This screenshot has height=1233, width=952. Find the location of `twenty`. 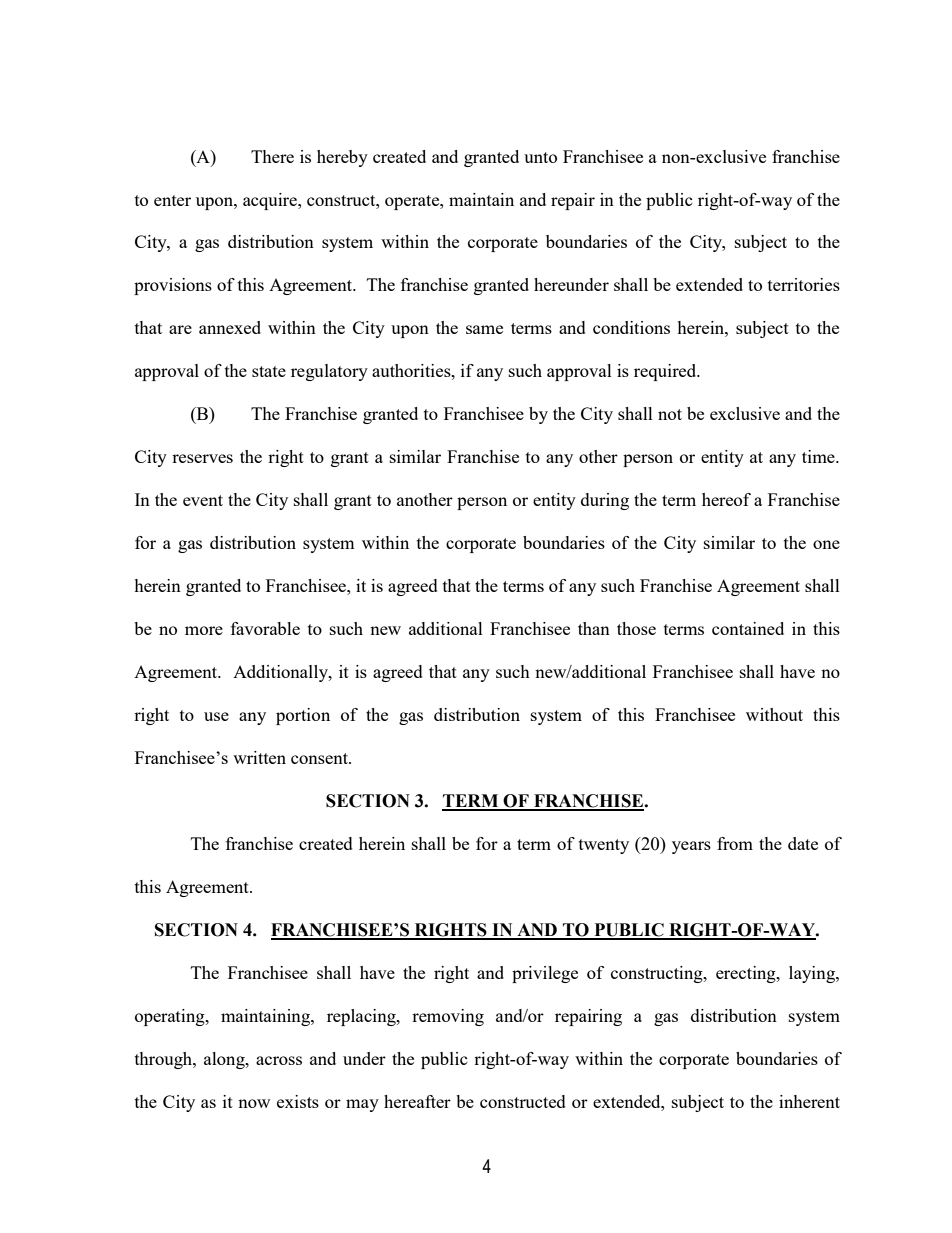

twenty is located at coordinates (604, 846).
